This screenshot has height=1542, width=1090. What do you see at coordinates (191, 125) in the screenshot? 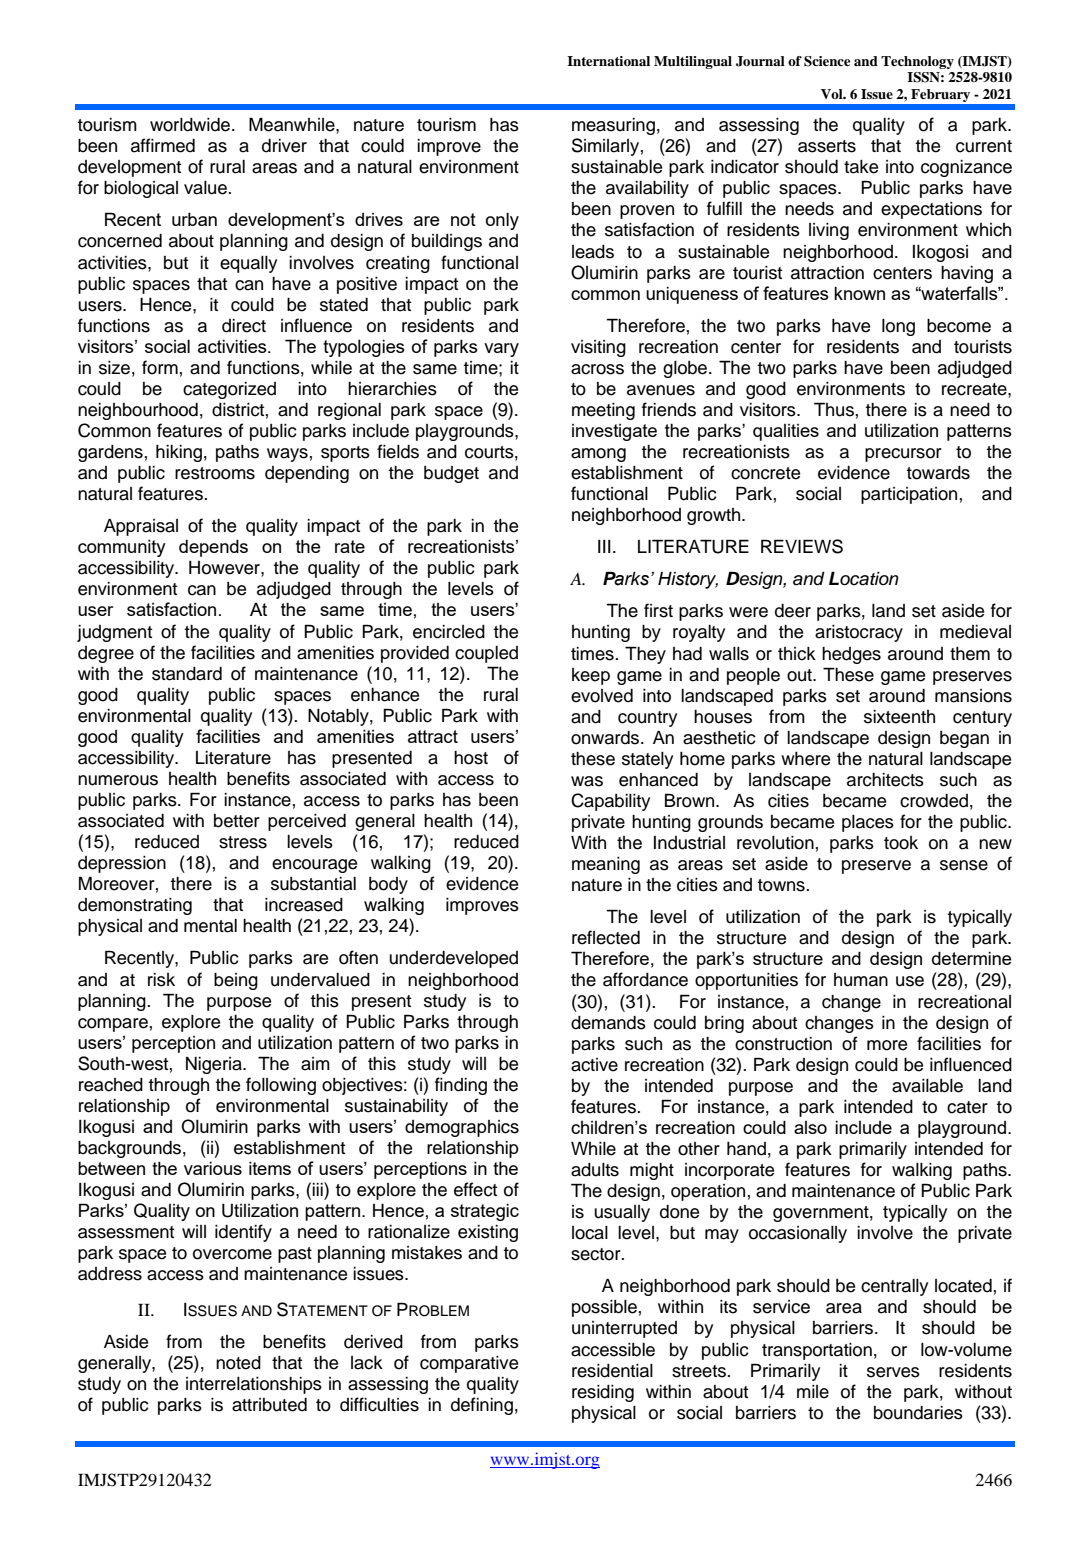
I see `worldwide` at bounding box center [191, 125].
